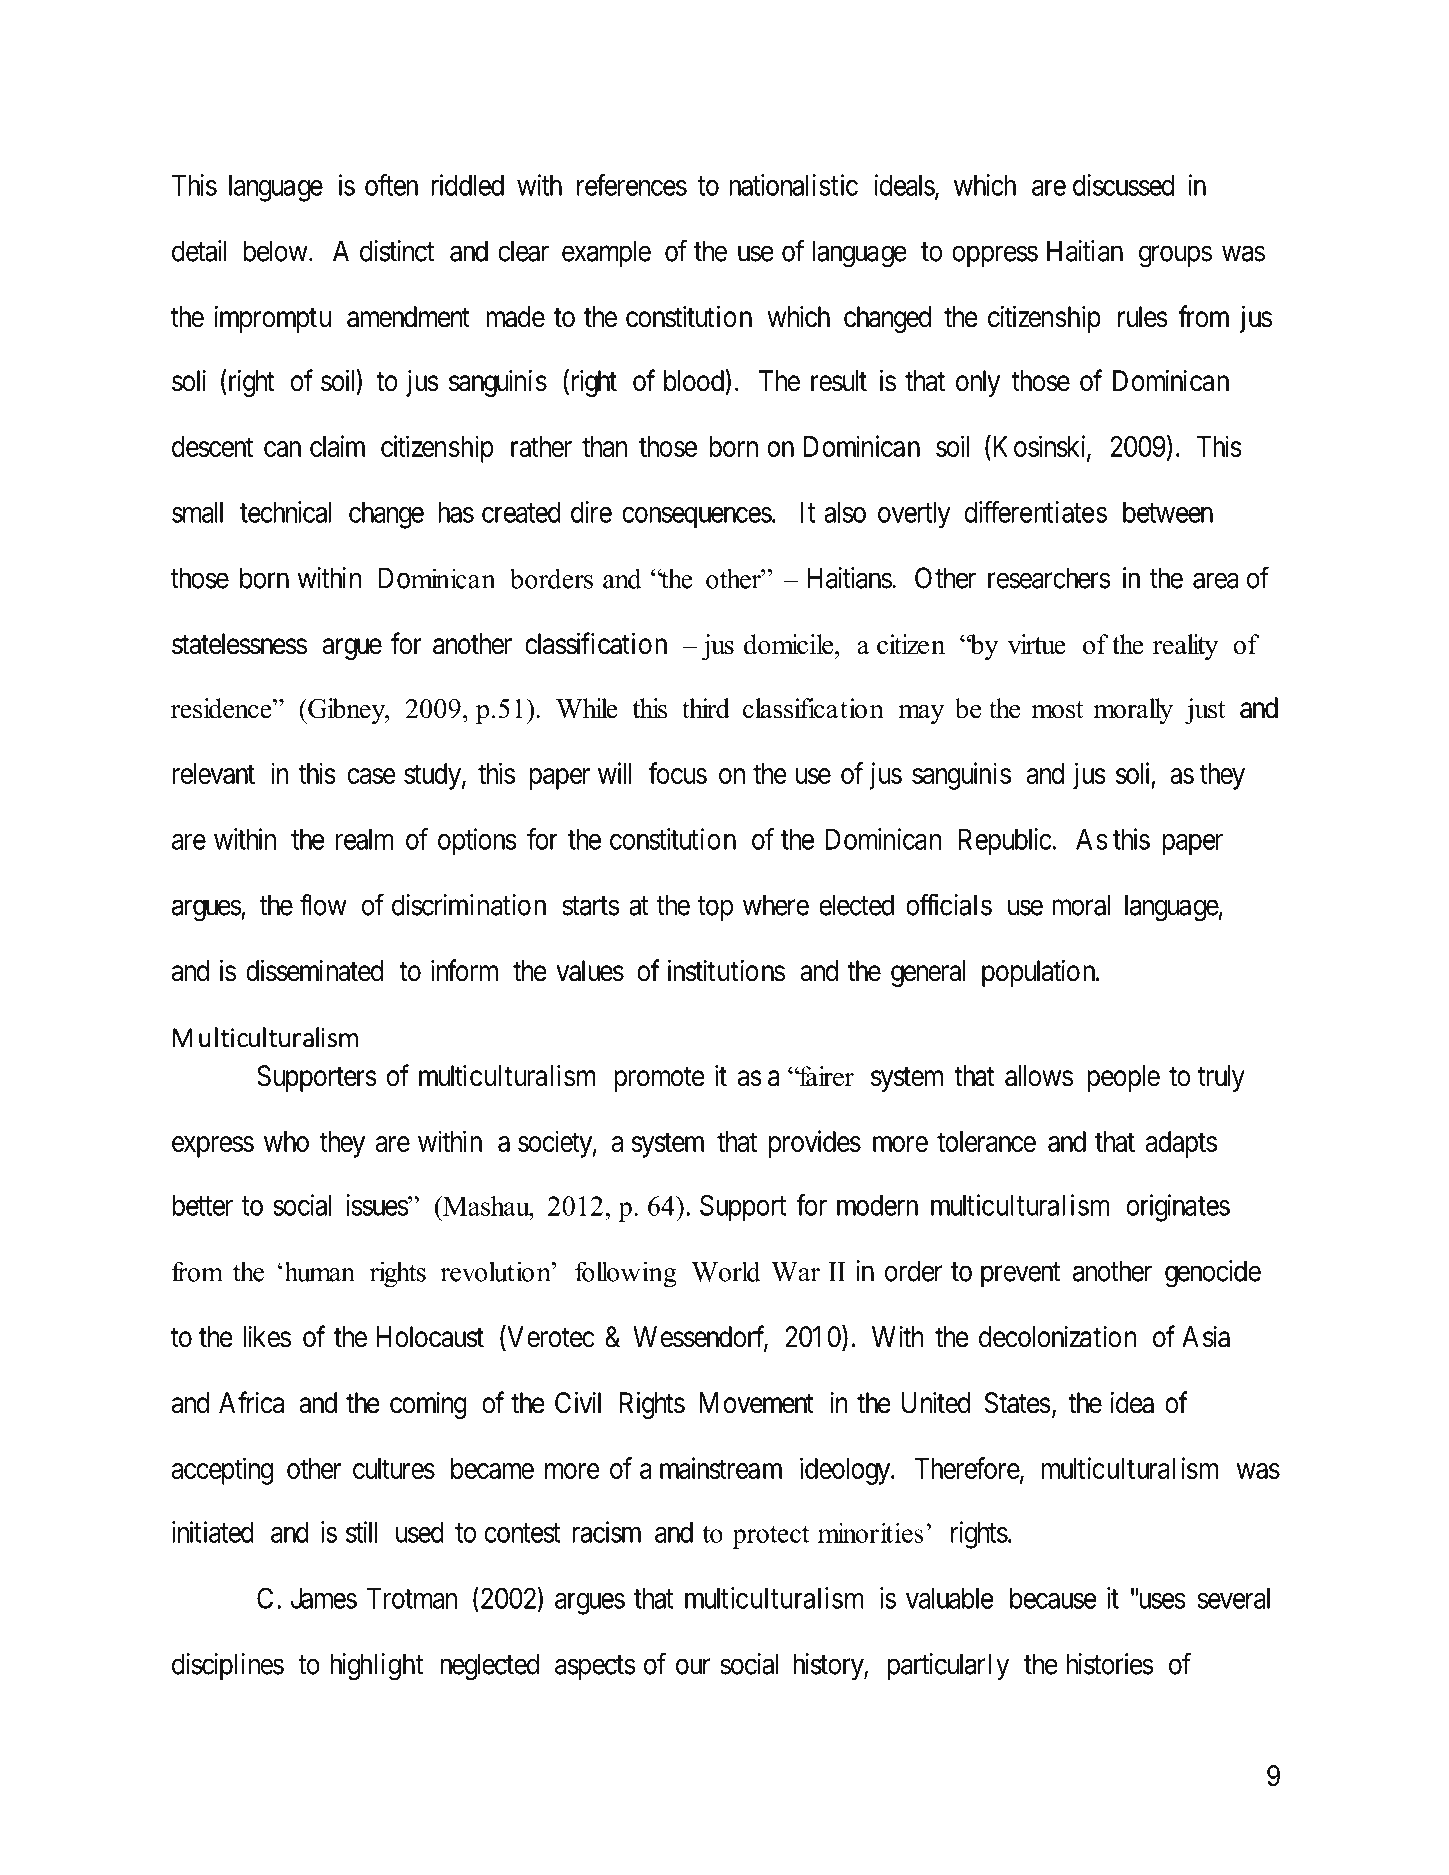 Image resolution: width=1449 pixels, height=1875 pixels. What do you see at coordinates (376, 1667) in the document?
I see `highlight` at bounding box center [376, 1667].
